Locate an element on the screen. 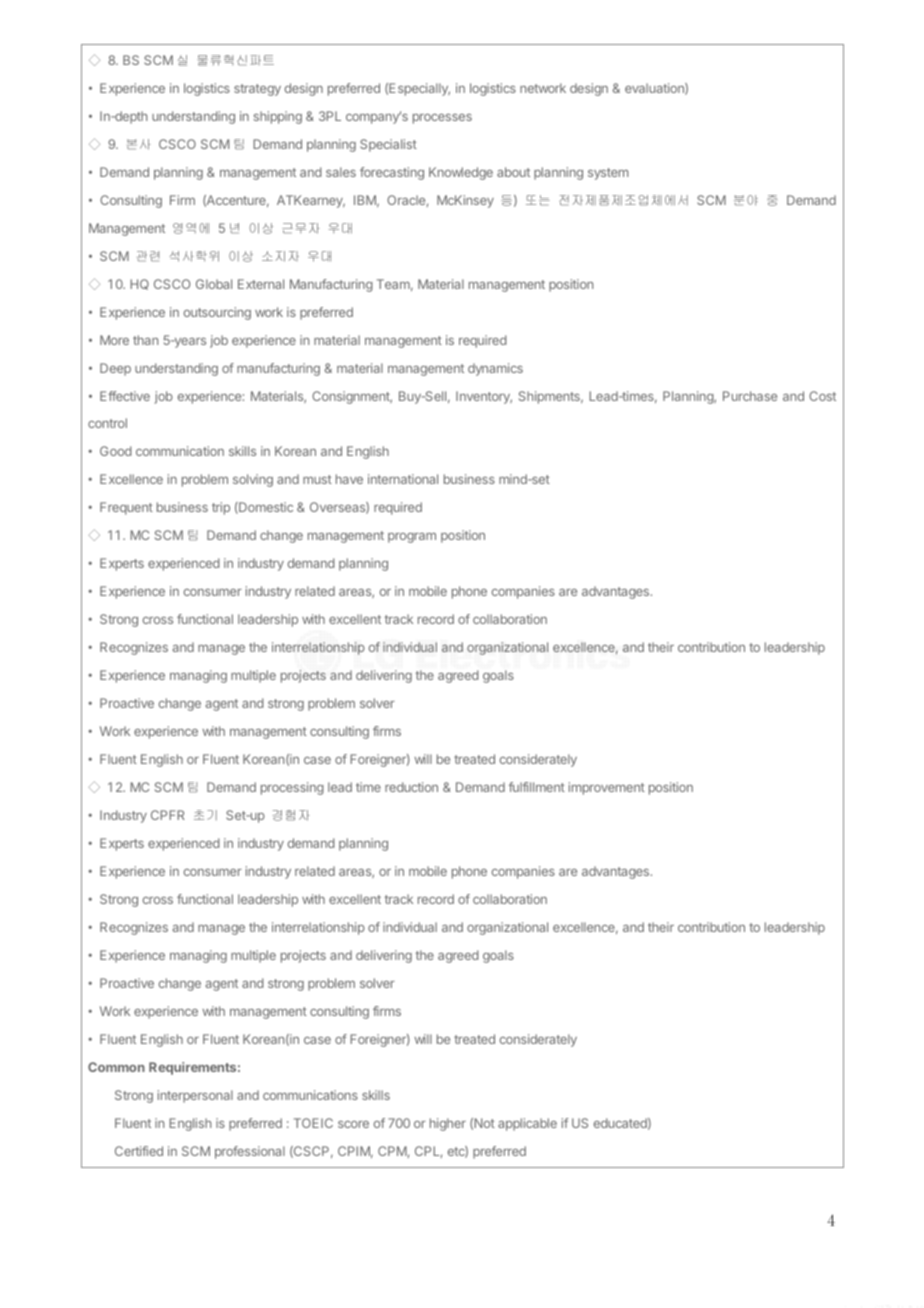 This screenshot has width=924, height=1308. higher is located at coordinates (448, 1124).
